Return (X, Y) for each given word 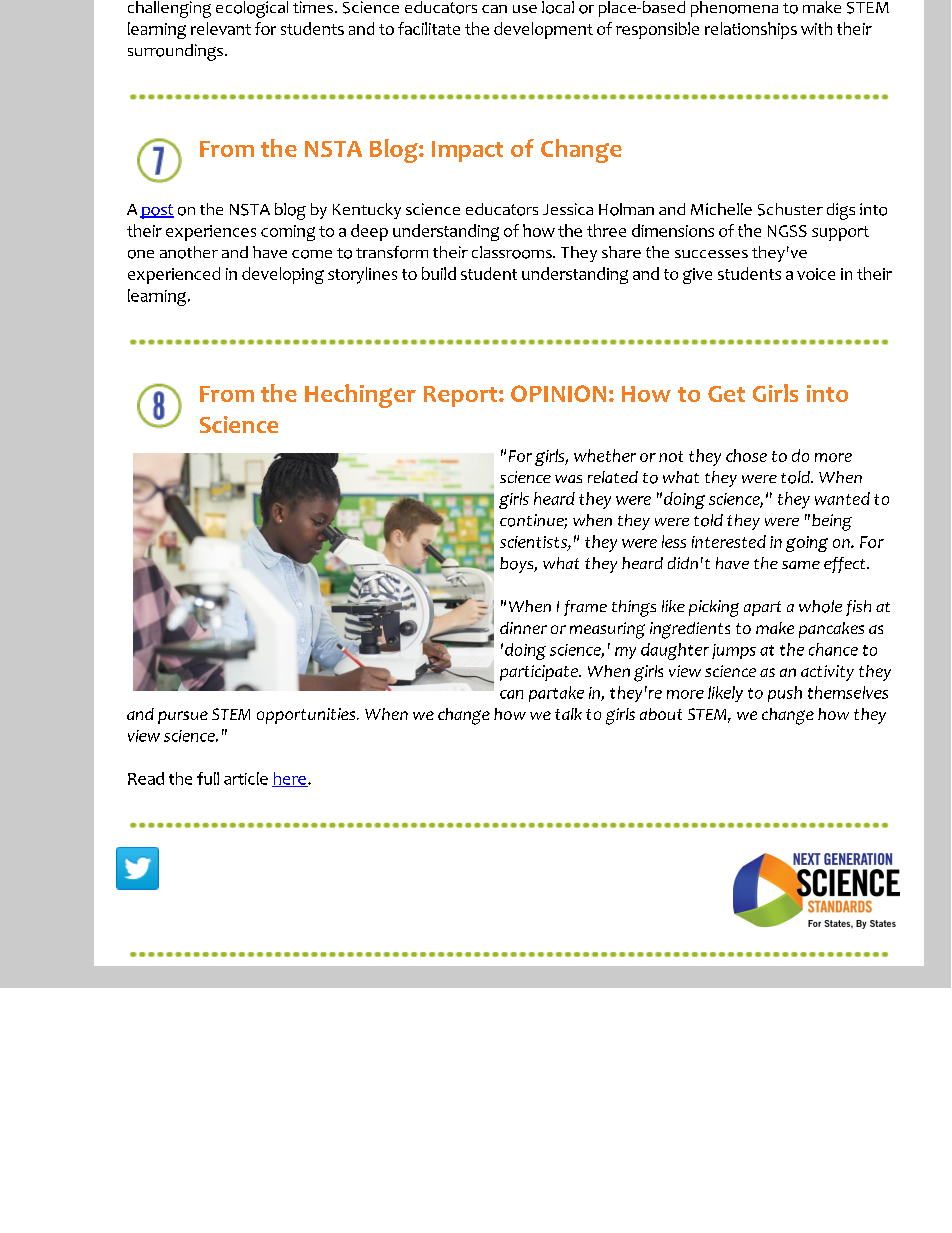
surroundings (175, 52)
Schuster (790, 209)
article (246, 778)
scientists (534, 543)
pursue (183, 717)
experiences (211, 233)
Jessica (568, 209)
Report (462, 396)
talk (568, 714)
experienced (174, 275)
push (785, 694)
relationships (751, 30)
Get (726, 394)
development (543, 30)
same (801, 565)
